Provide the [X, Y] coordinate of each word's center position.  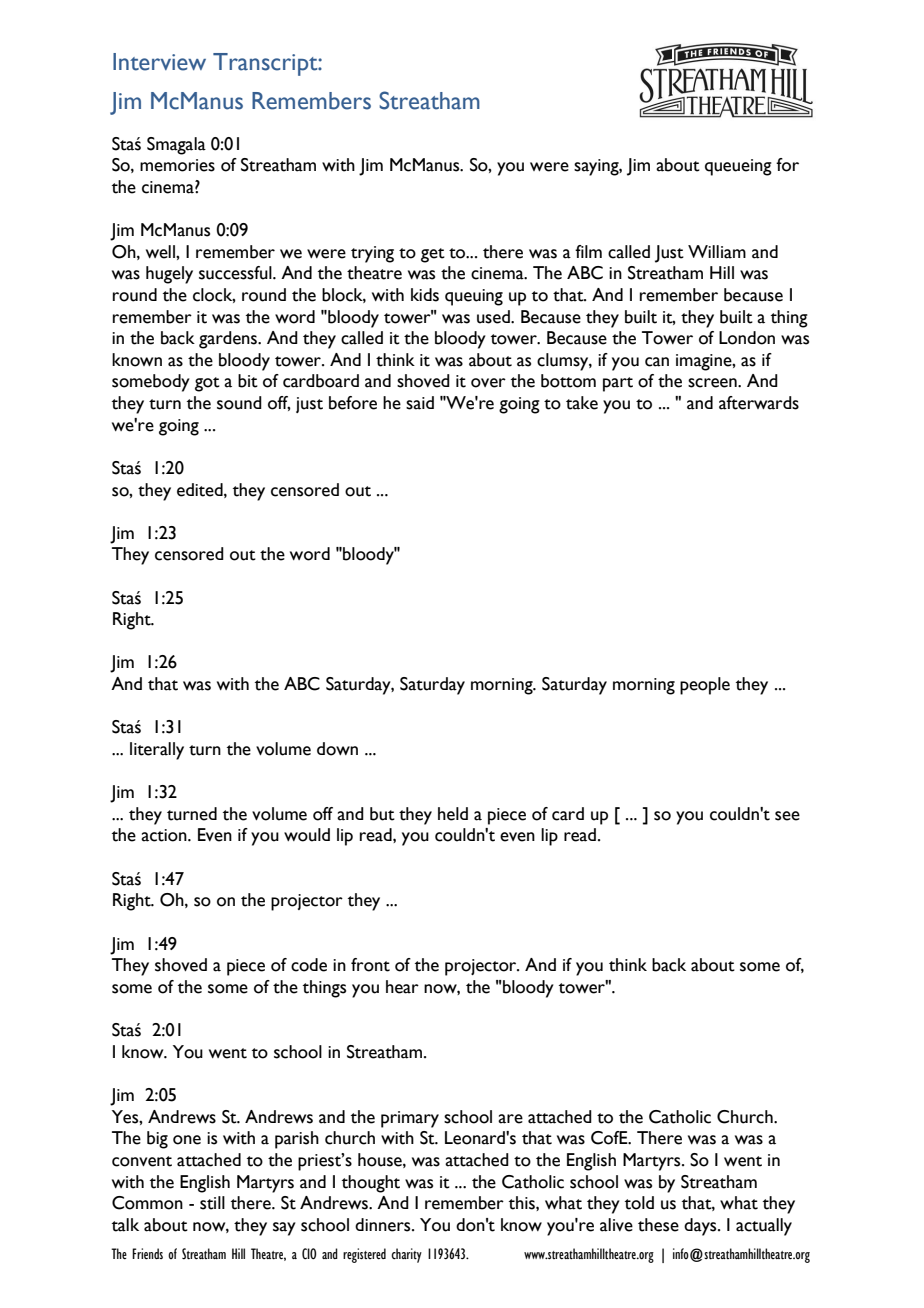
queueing [738, 167]
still [212, 1203]
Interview [159, 62]
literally [157, 751]
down [337, 749]
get [433, 255]
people [705, 686]
